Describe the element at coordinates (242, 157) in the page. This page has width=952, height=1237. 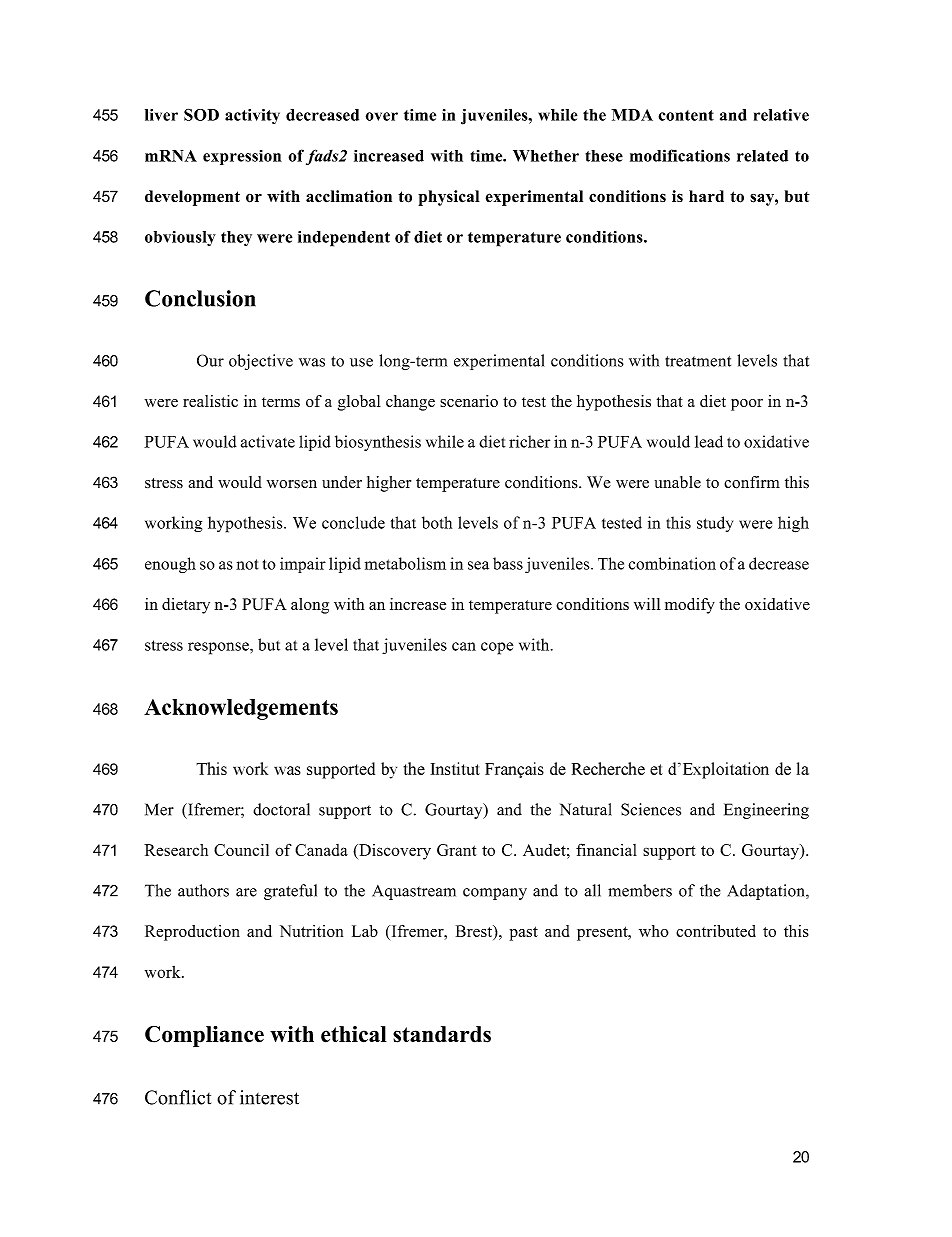
I see `expression` at that location.
